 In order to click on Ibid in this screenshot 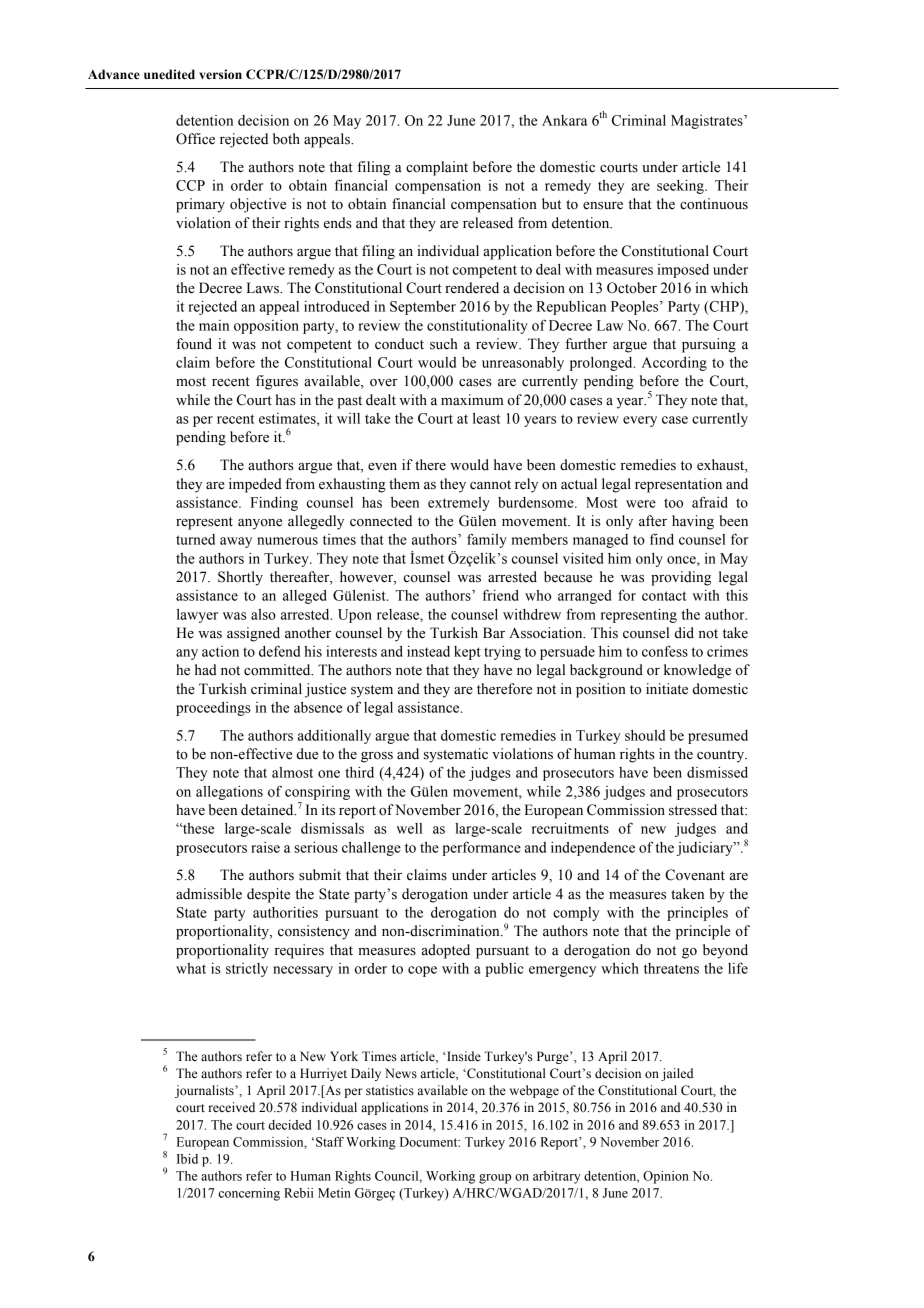, I will do `click(187, 1159)`.
